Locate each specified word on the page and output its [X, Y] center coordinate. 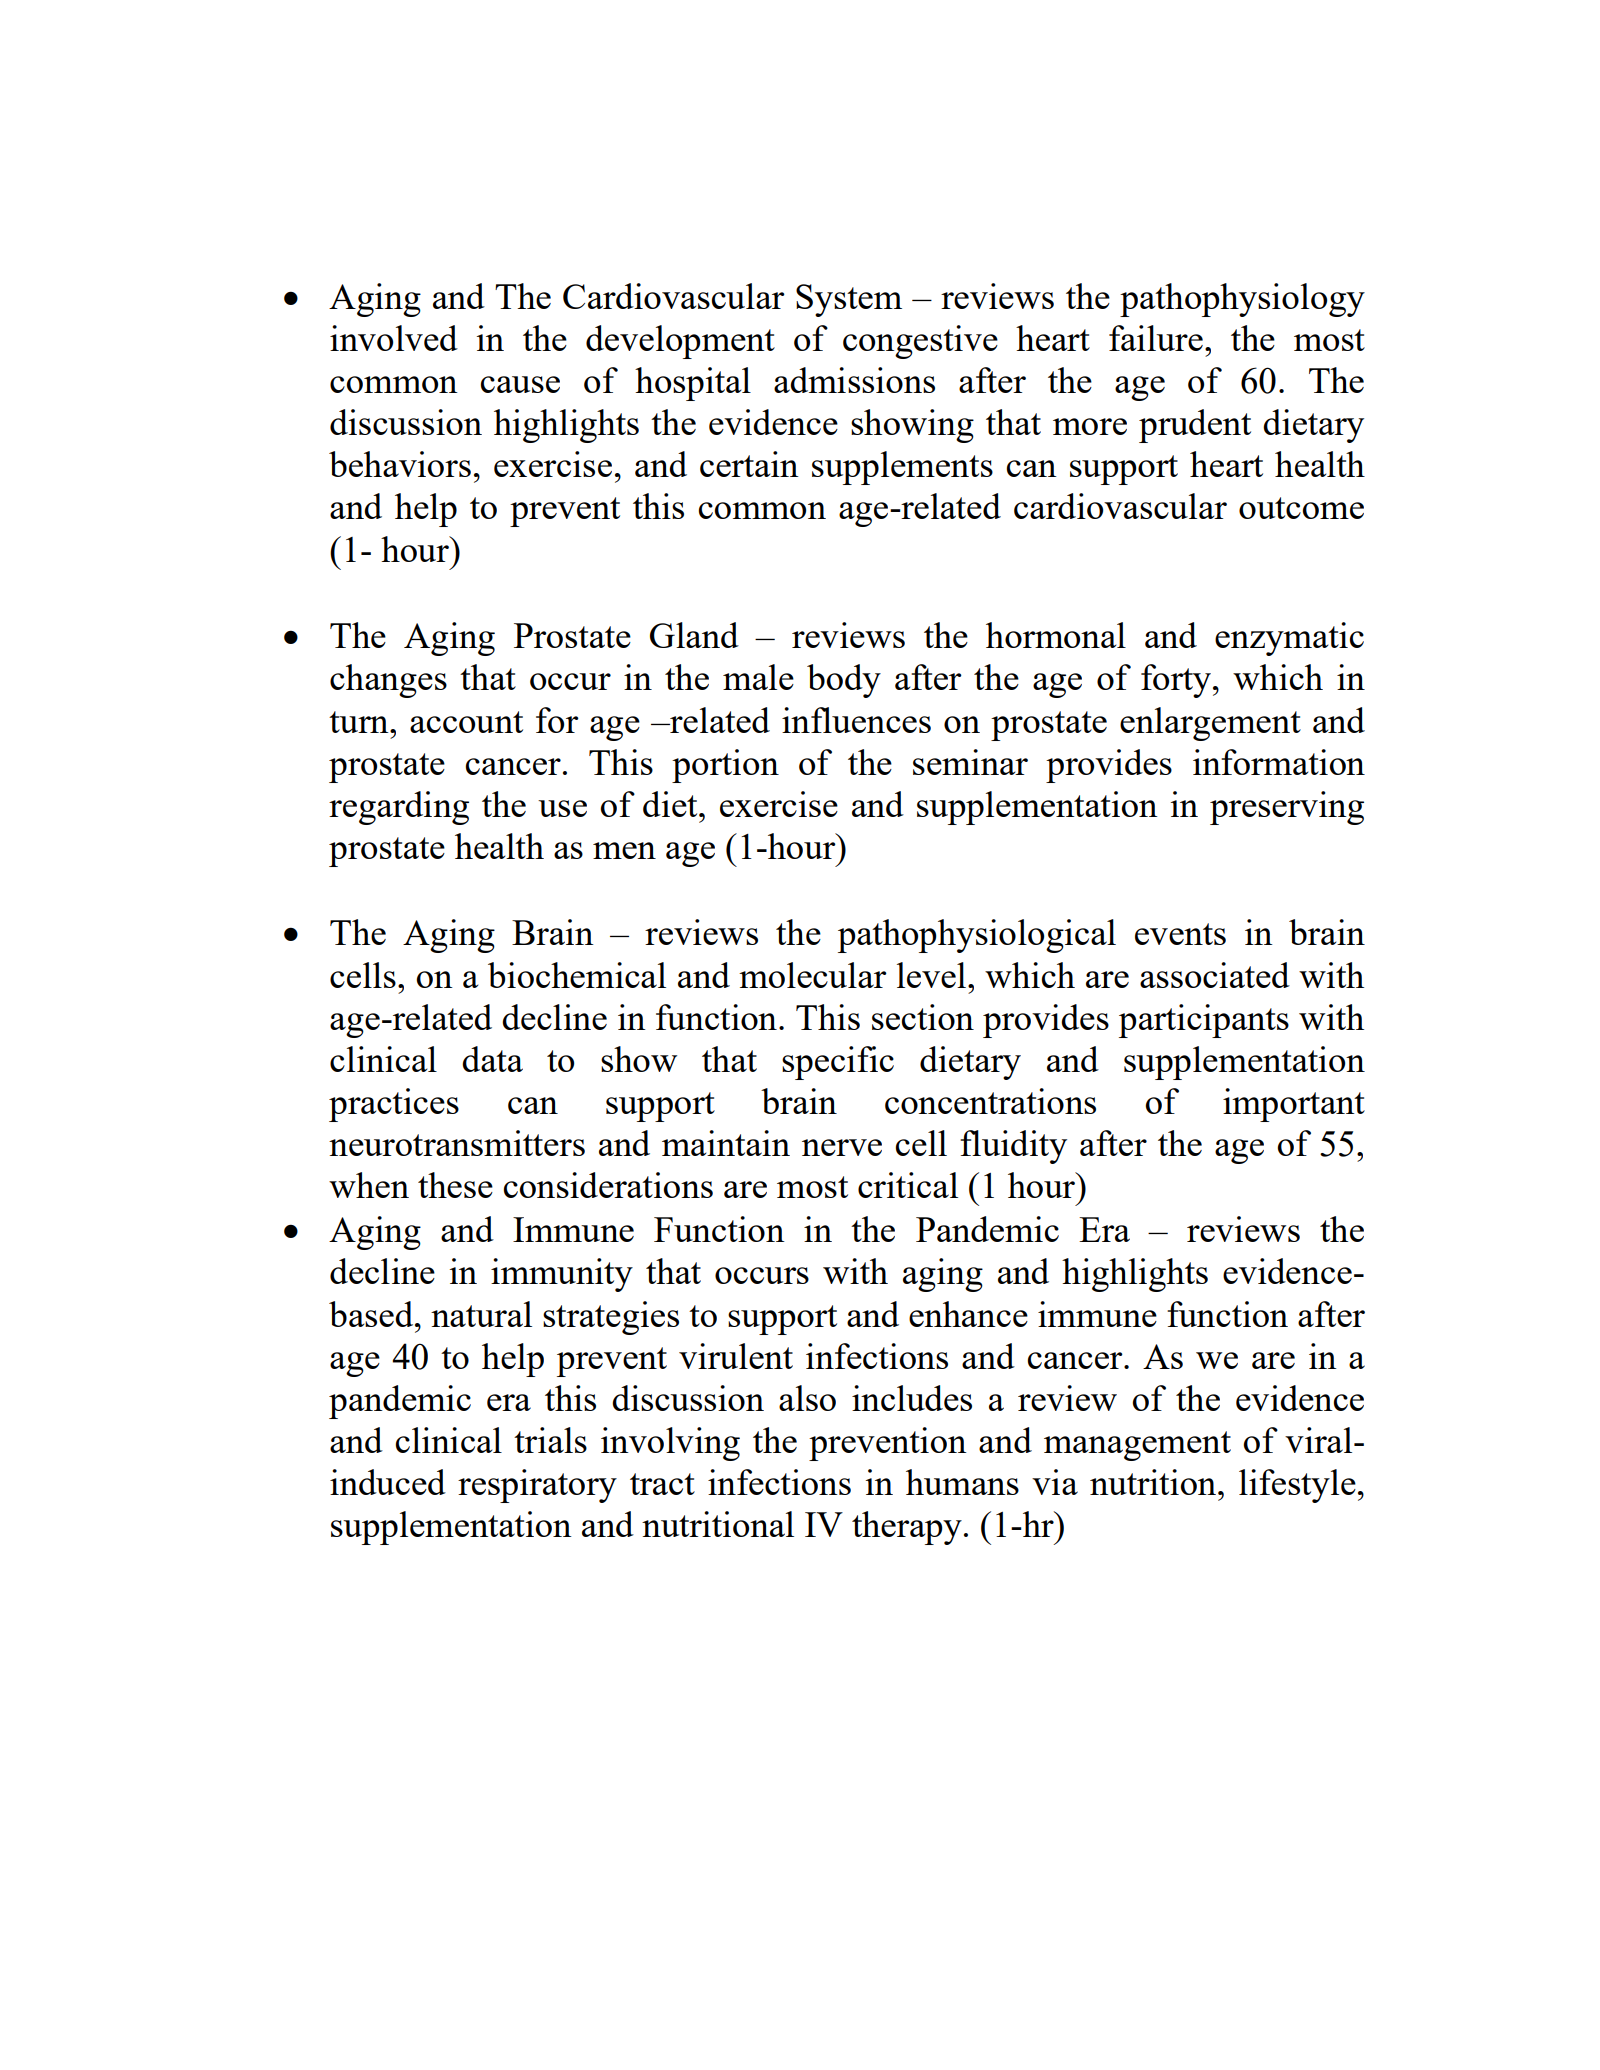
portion [725, 766]
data [492, 1059]
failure [1156, 338]
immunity [562, 1275]
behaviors [400, 464]
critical [908, 1185]
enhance [968, 1314]
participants [1204, 1021]
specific [838, 1063]
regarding [399, 808]
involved [394, 338]
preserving [1287, 808]
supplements [902, 468]
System [849, 300]
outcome [1301, 508]
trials [550, 1440]
